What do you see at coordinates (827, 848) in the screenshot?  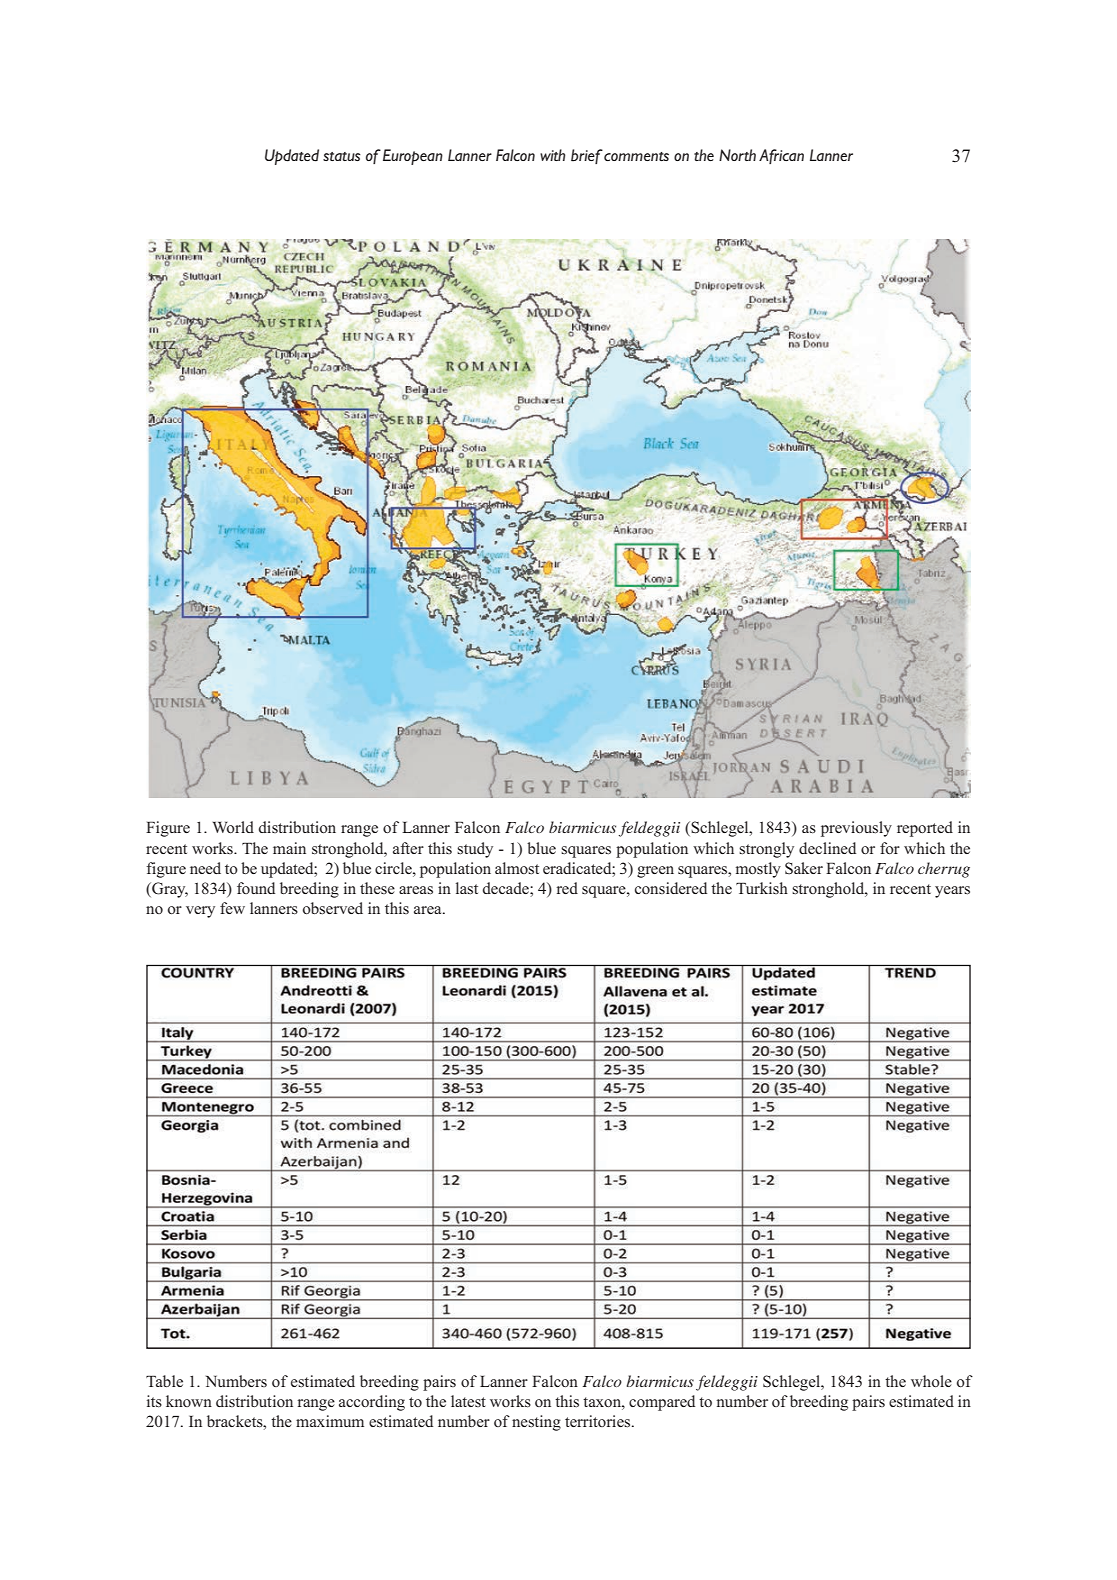 I see `declined` at bounding box center [827, 848].
